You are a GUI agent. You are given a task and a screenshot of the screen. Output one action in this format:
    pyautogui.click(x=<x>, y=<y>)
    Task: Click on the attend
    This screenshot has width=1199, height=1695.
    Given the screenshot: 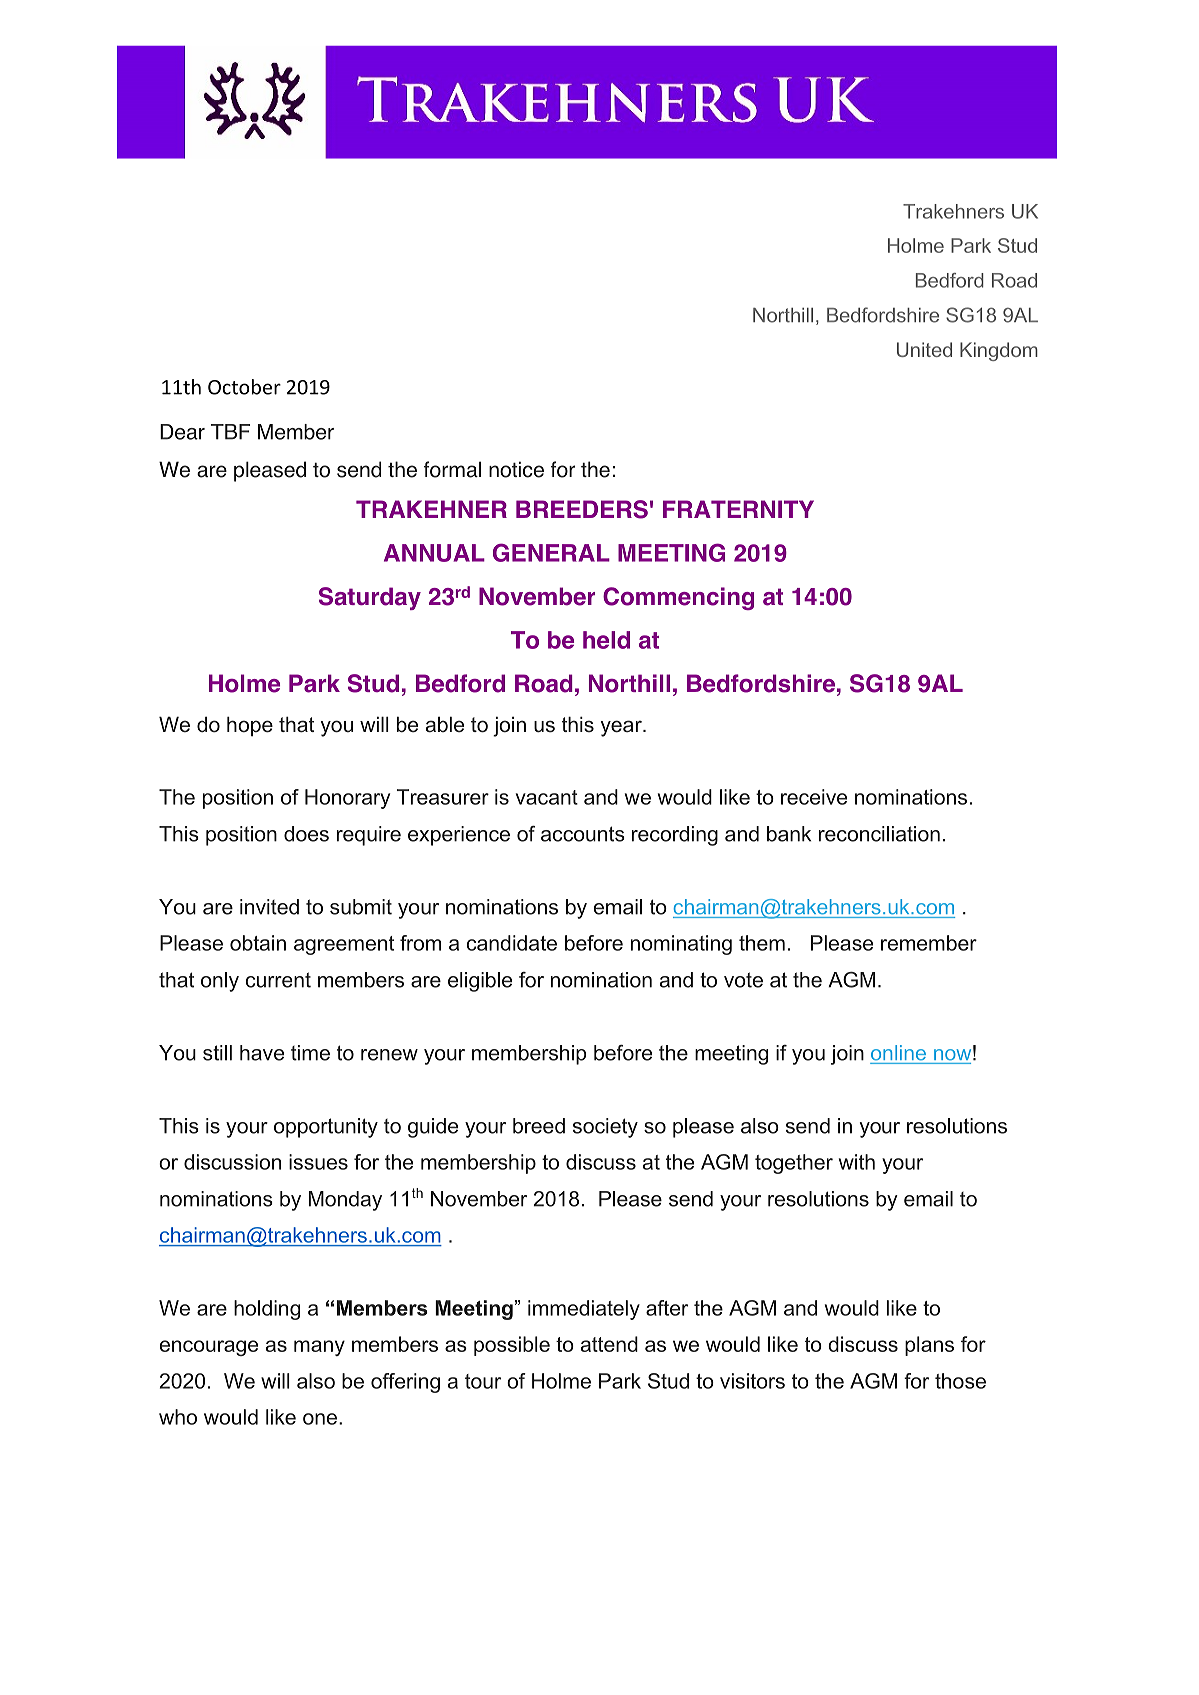 What is the action you would take?
    pyautogui.click(x=609, y=1344)
